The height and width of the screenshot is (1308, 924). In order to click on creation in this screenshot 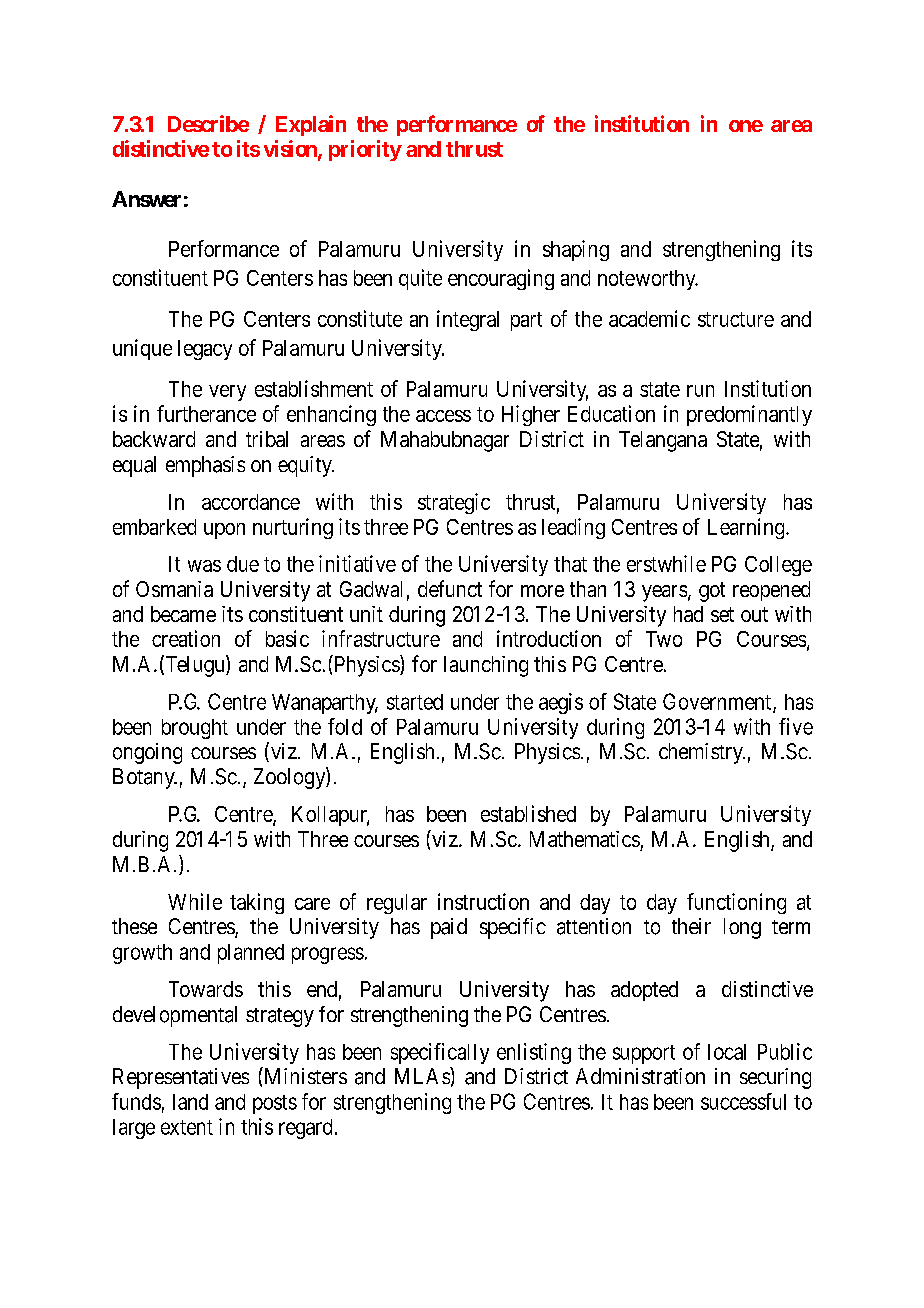, I will do `click(186, 638)`.
